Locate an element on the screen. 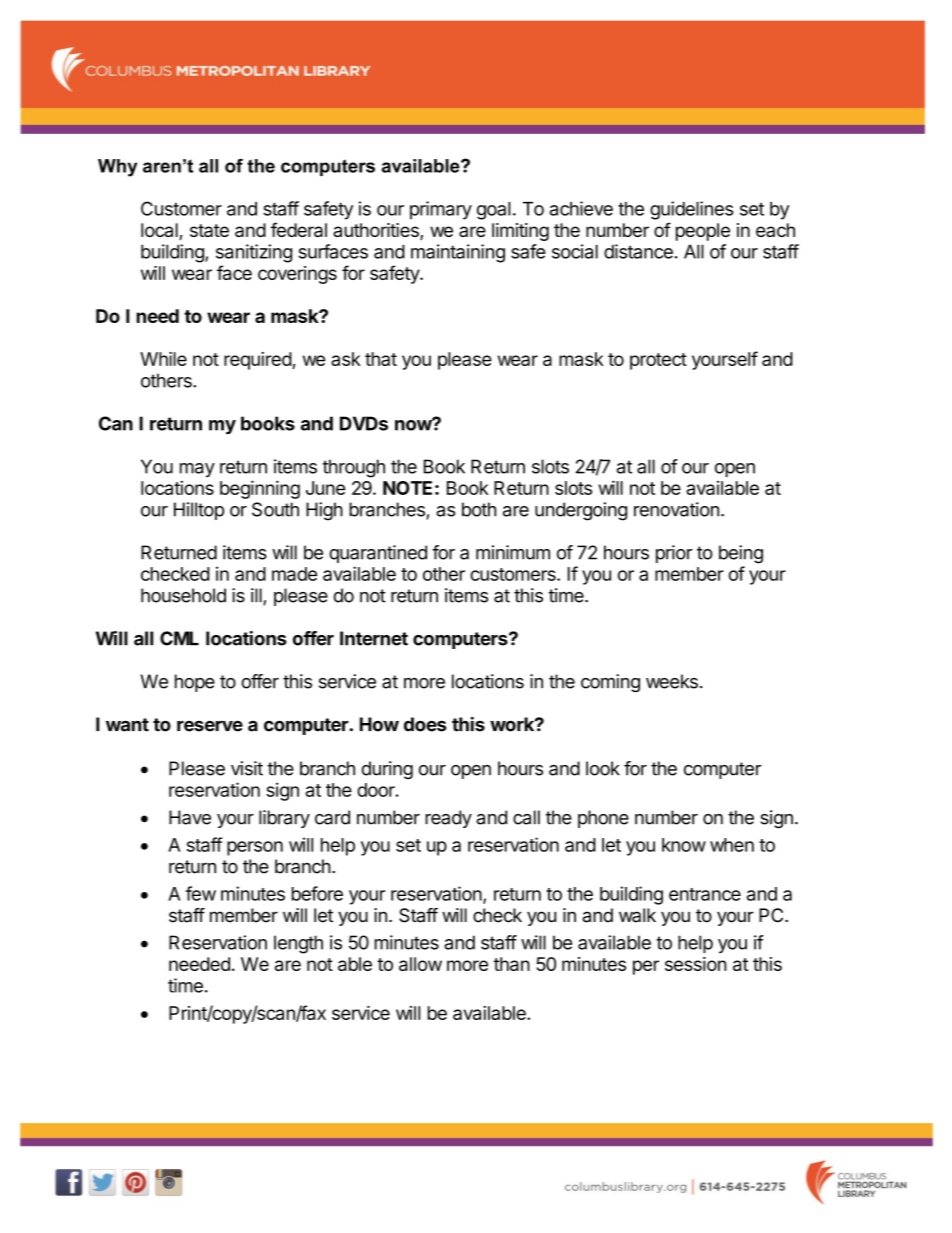 The image size is (952, 1233). few is located at coordinates (200, 893).
